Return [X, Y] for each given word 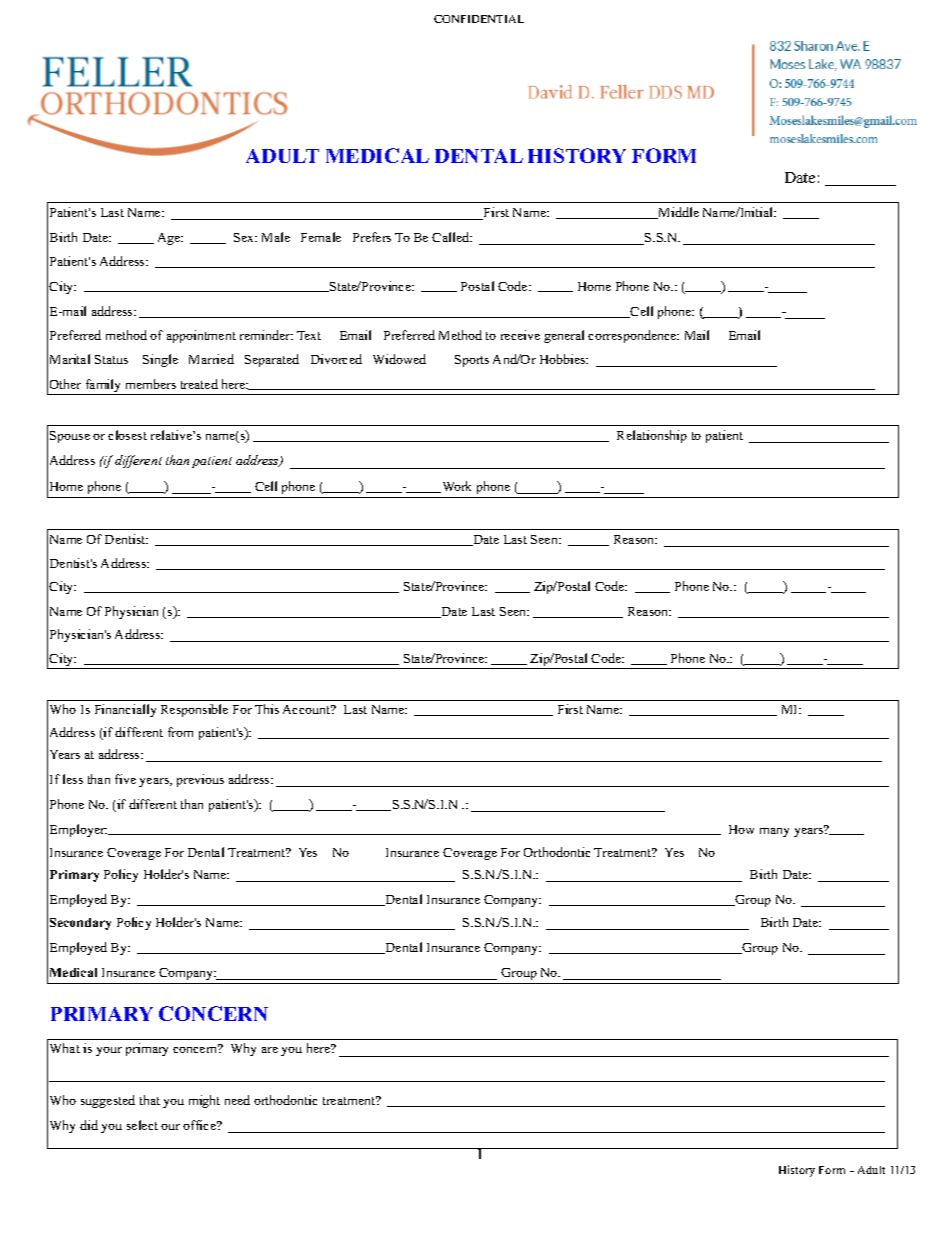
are [270, 1050]
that [150, 1100]
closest [127, 435]
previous [200, 780]
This [267, 709]
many [774, 832]
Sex [245, 237]
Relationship [652, 436]
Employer [78, 830]
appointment [201, 336]
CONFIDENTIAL [479, 19]
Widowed [399, 359]
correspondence [633, 336]
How [741, 829]
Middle [678, 213]
